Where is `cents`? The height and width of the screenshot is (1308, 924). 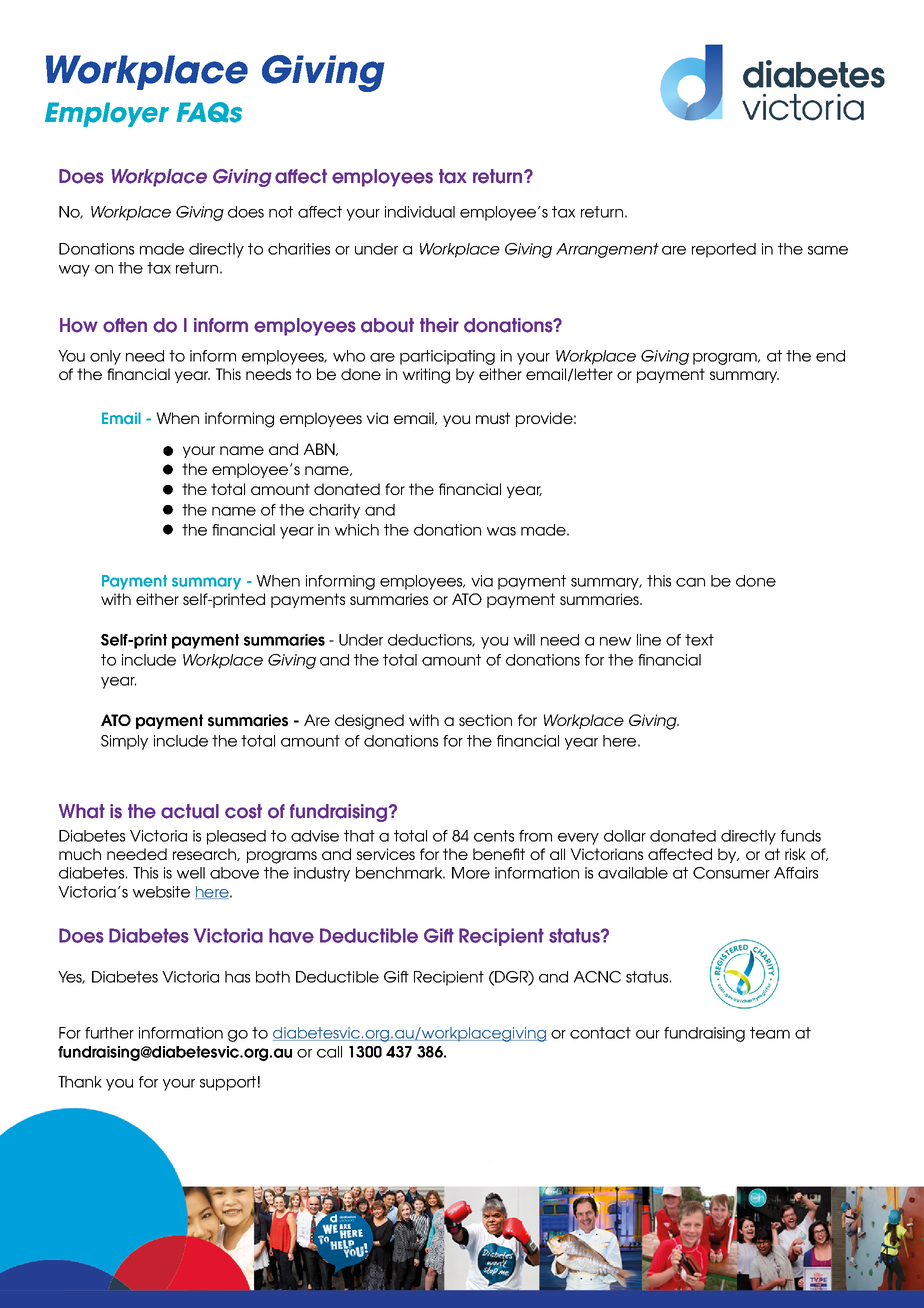
cents is located at coordinates (494, 836).
